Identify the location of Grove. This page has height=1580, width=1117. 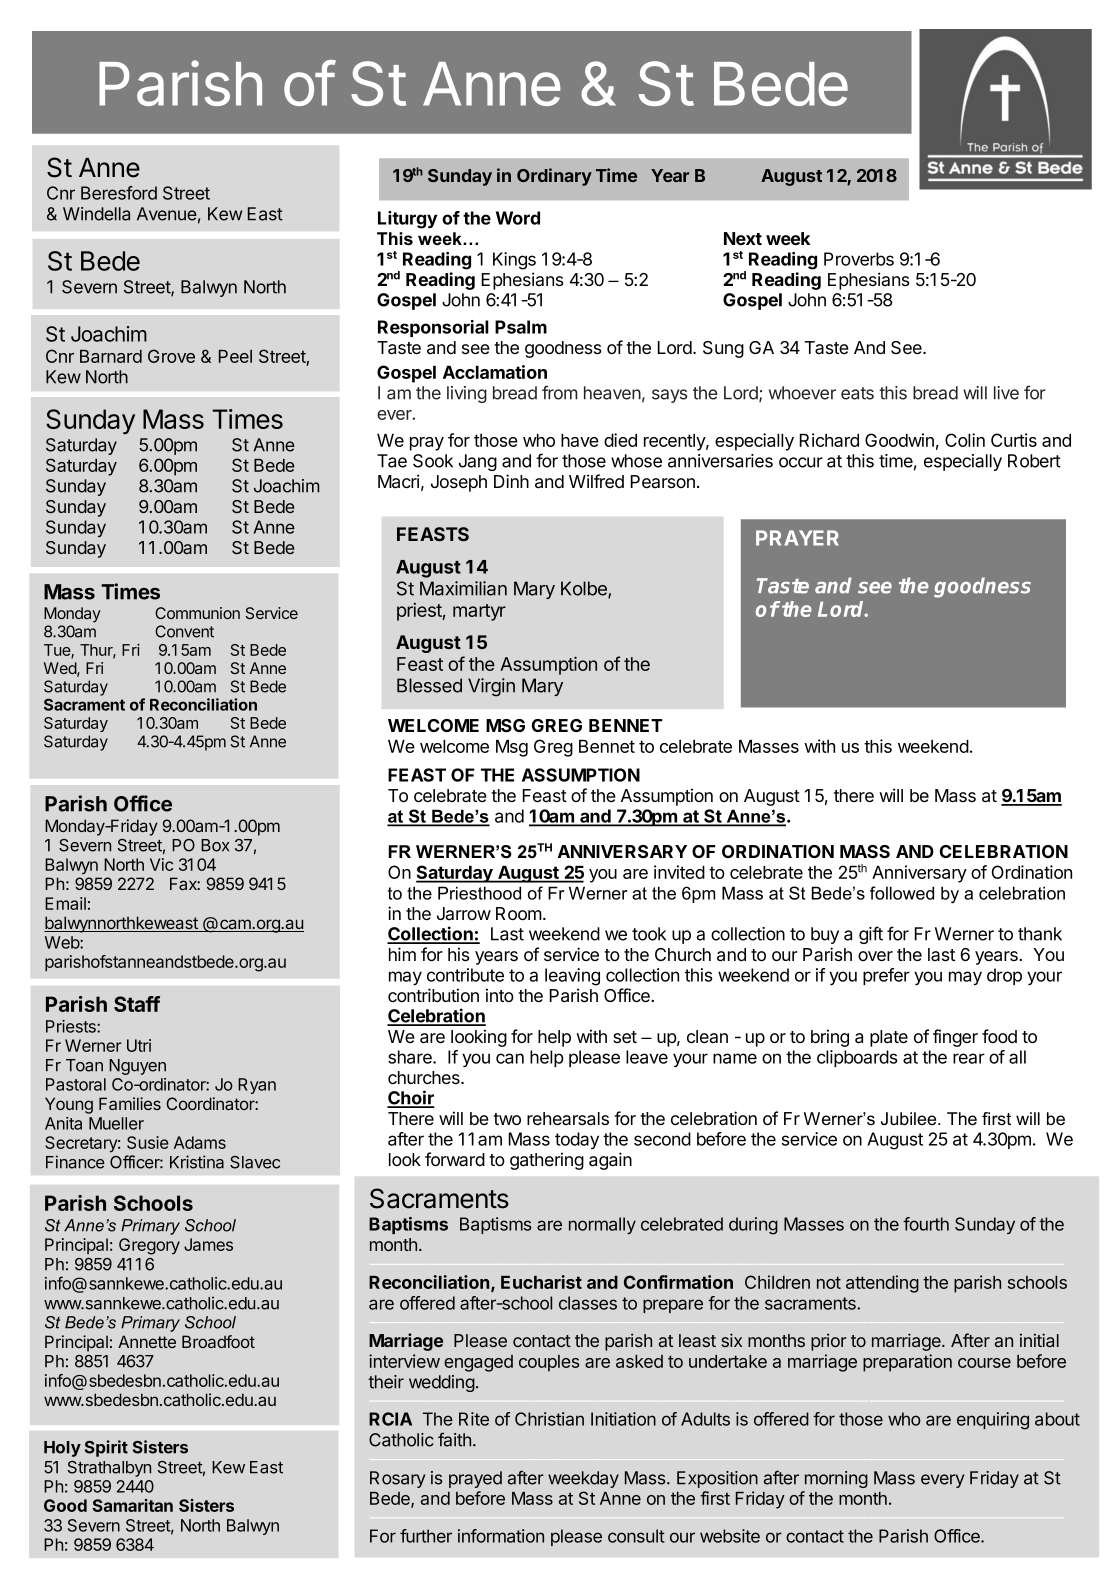
(171, 356).
